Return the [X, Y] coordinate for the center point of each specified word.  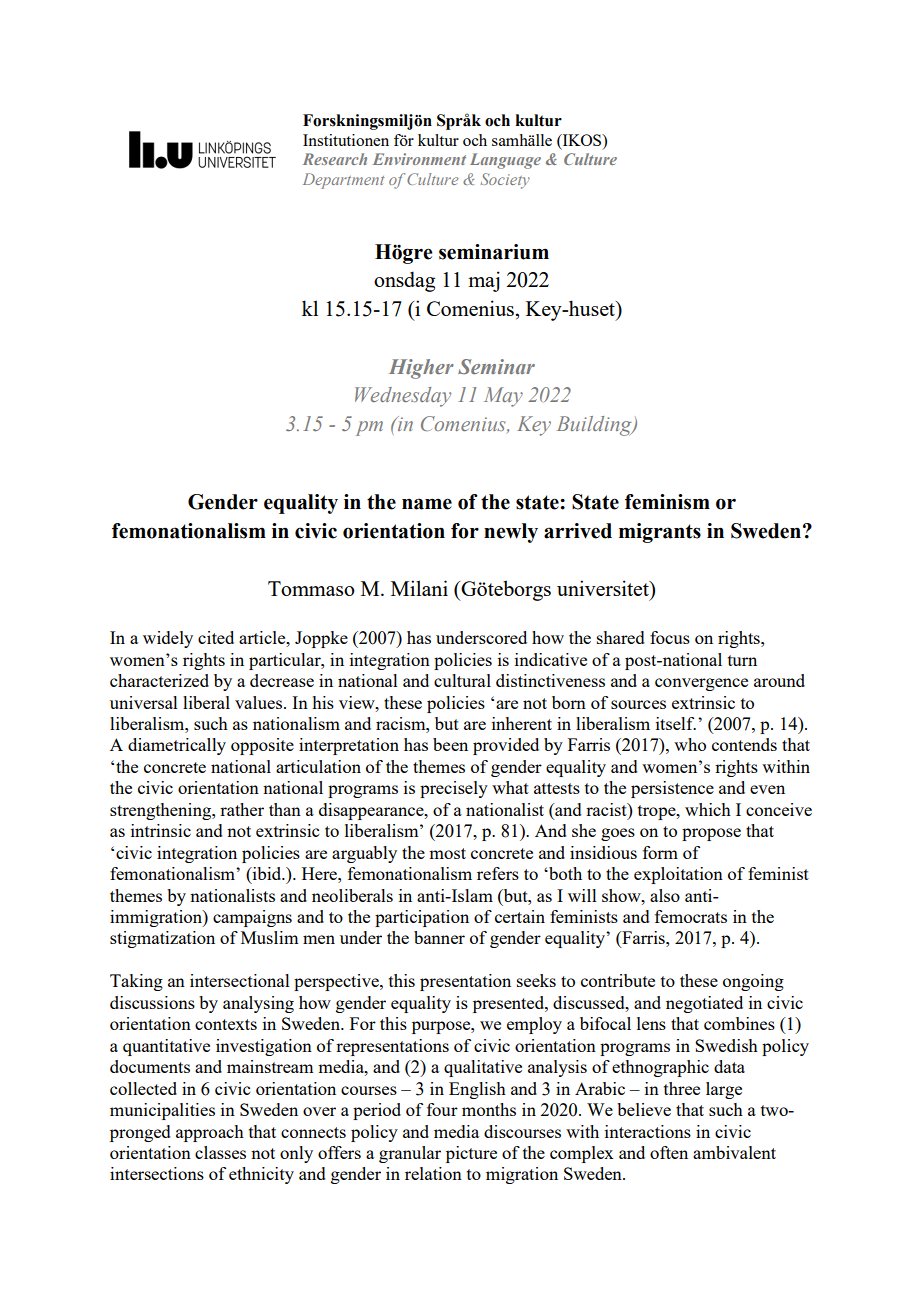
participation [422, 918]
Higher [421, 369]
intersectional [240, 980]
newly [511, 533]
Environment [419, 159]
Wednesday [403, 397]
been [450, 744]
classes [220, 1152]
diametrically [177, 746]
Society [505, 181]
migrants [660, 533]
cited [216, 637]
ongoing [753, 982]
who [690, 744]
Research [335, 159]
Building [595, 426]
